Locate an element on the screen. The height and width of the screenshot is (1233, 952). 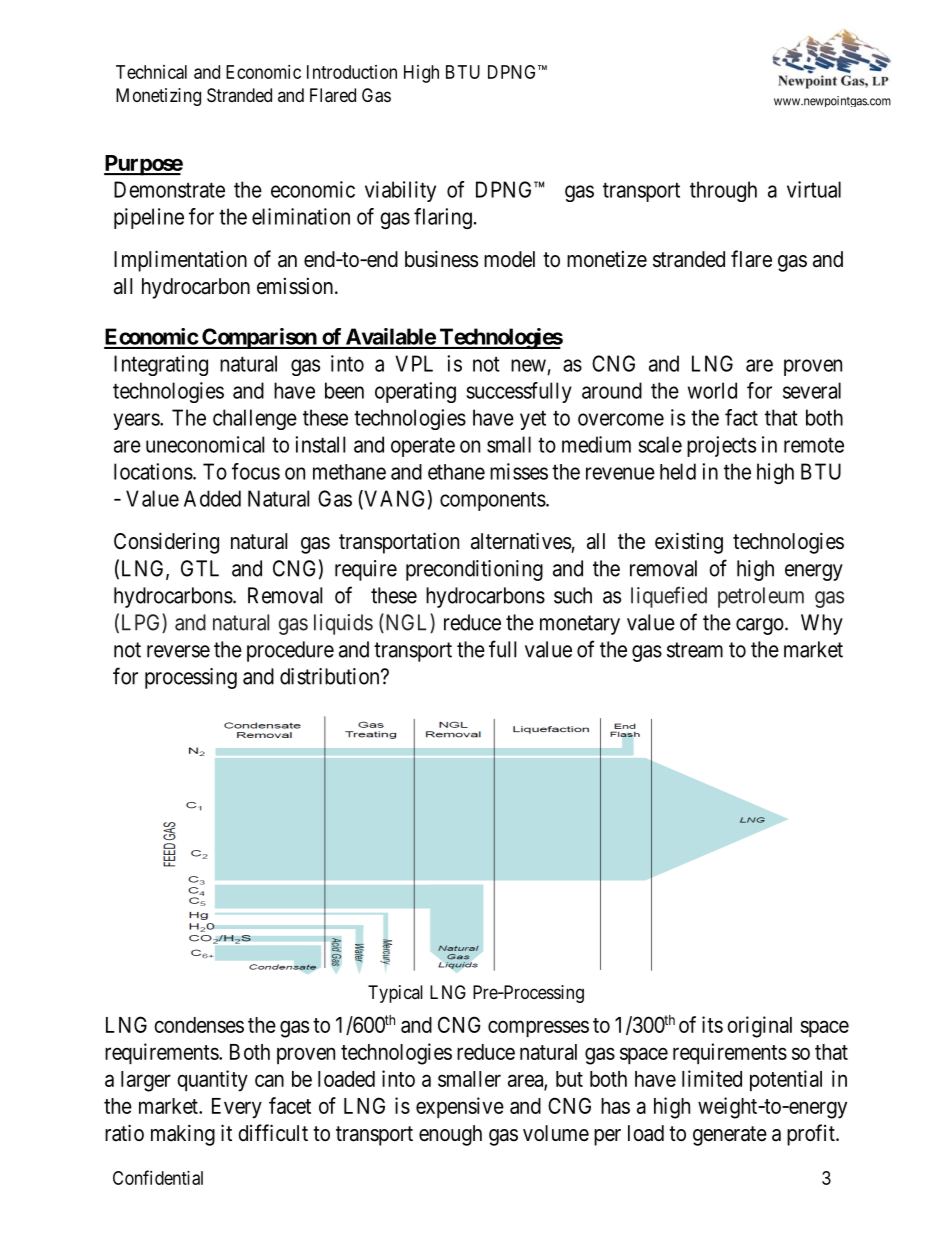
condenses is located at coordinates (199, 1025).
